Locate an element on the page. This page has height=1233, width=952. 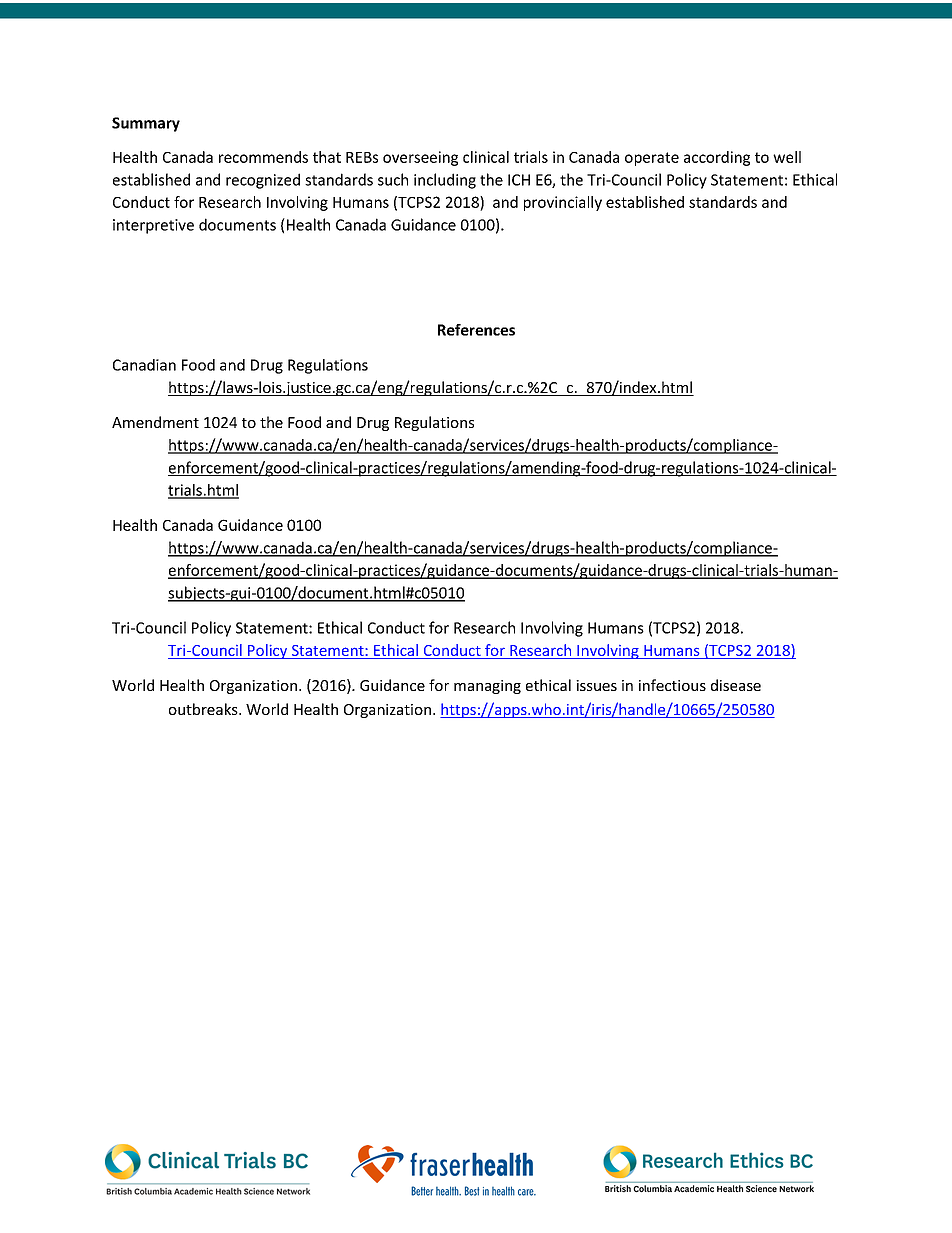
disease is located at coordinates (736, 685).
